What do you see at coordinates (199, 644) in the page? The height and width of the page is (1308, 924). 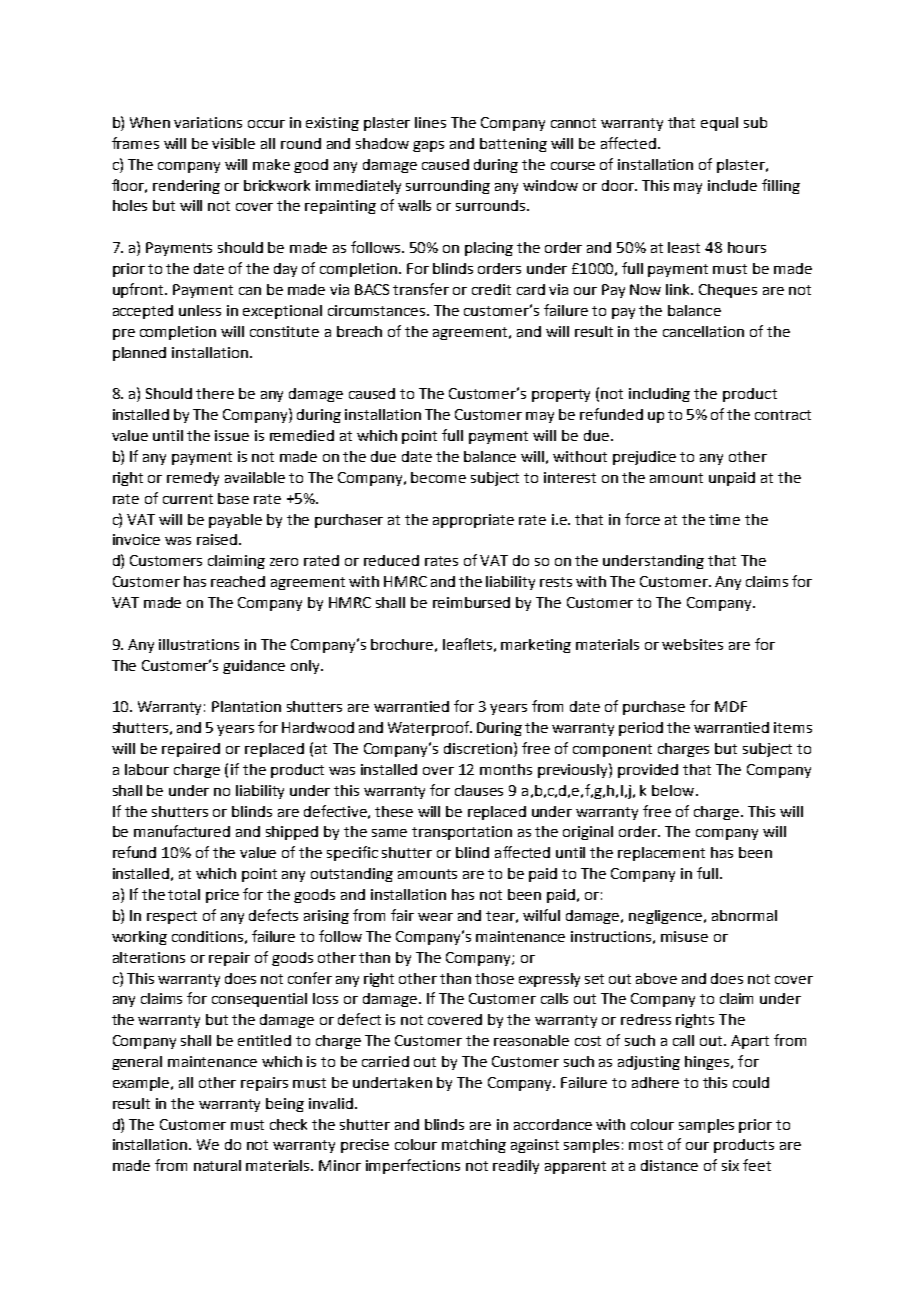 I see `illustrations` at bounding box center [199, 644].
